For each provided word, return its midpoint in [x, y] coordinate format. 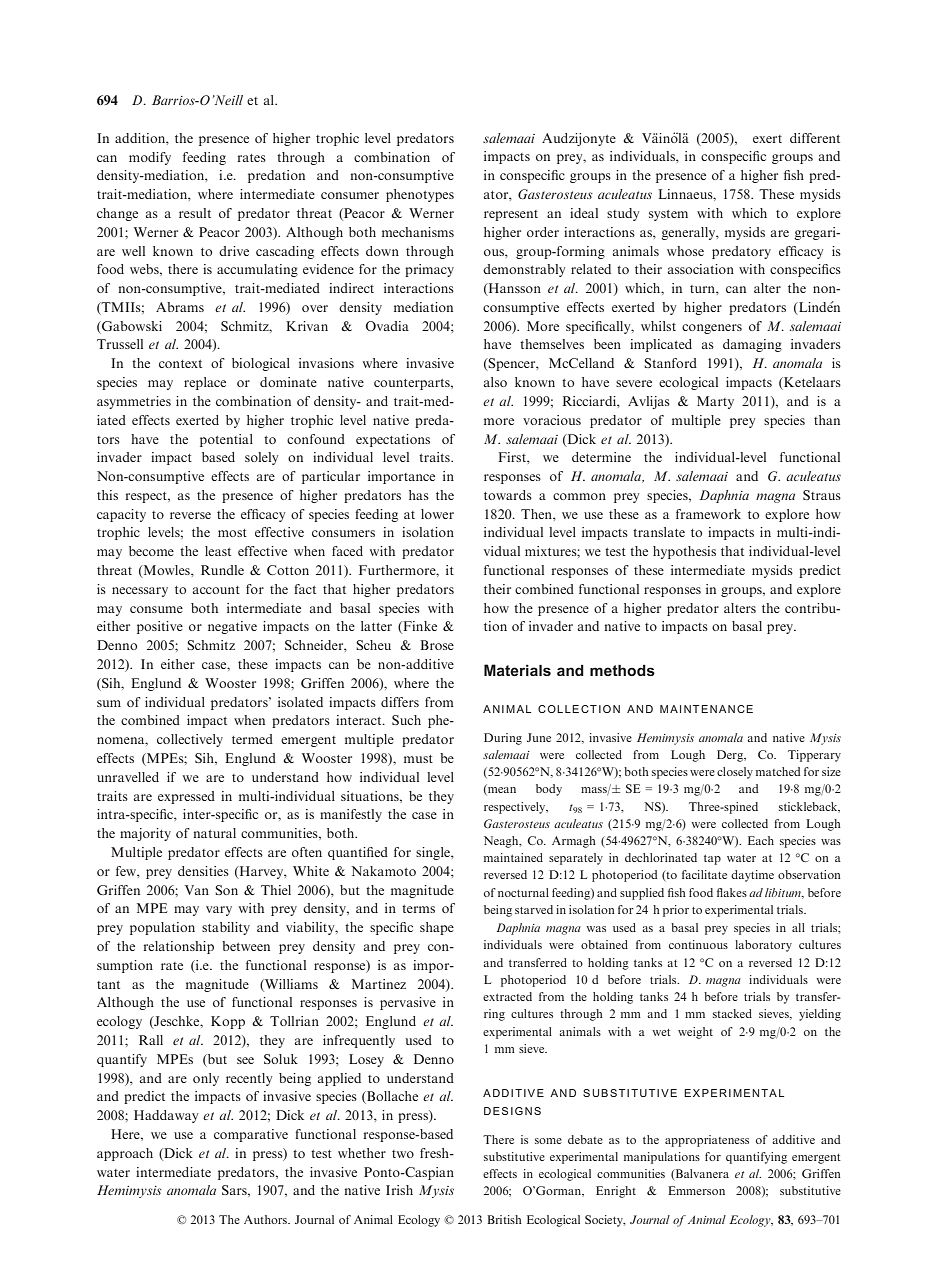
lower [437, 514]
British [504, 1219]
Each [761, 840]
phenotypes [420, 195]
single [434, 853]
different [815, 138]
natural [214, 833]
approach [125, 1154]
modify [150, 158]
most [232, 533]
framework [708, 514]
